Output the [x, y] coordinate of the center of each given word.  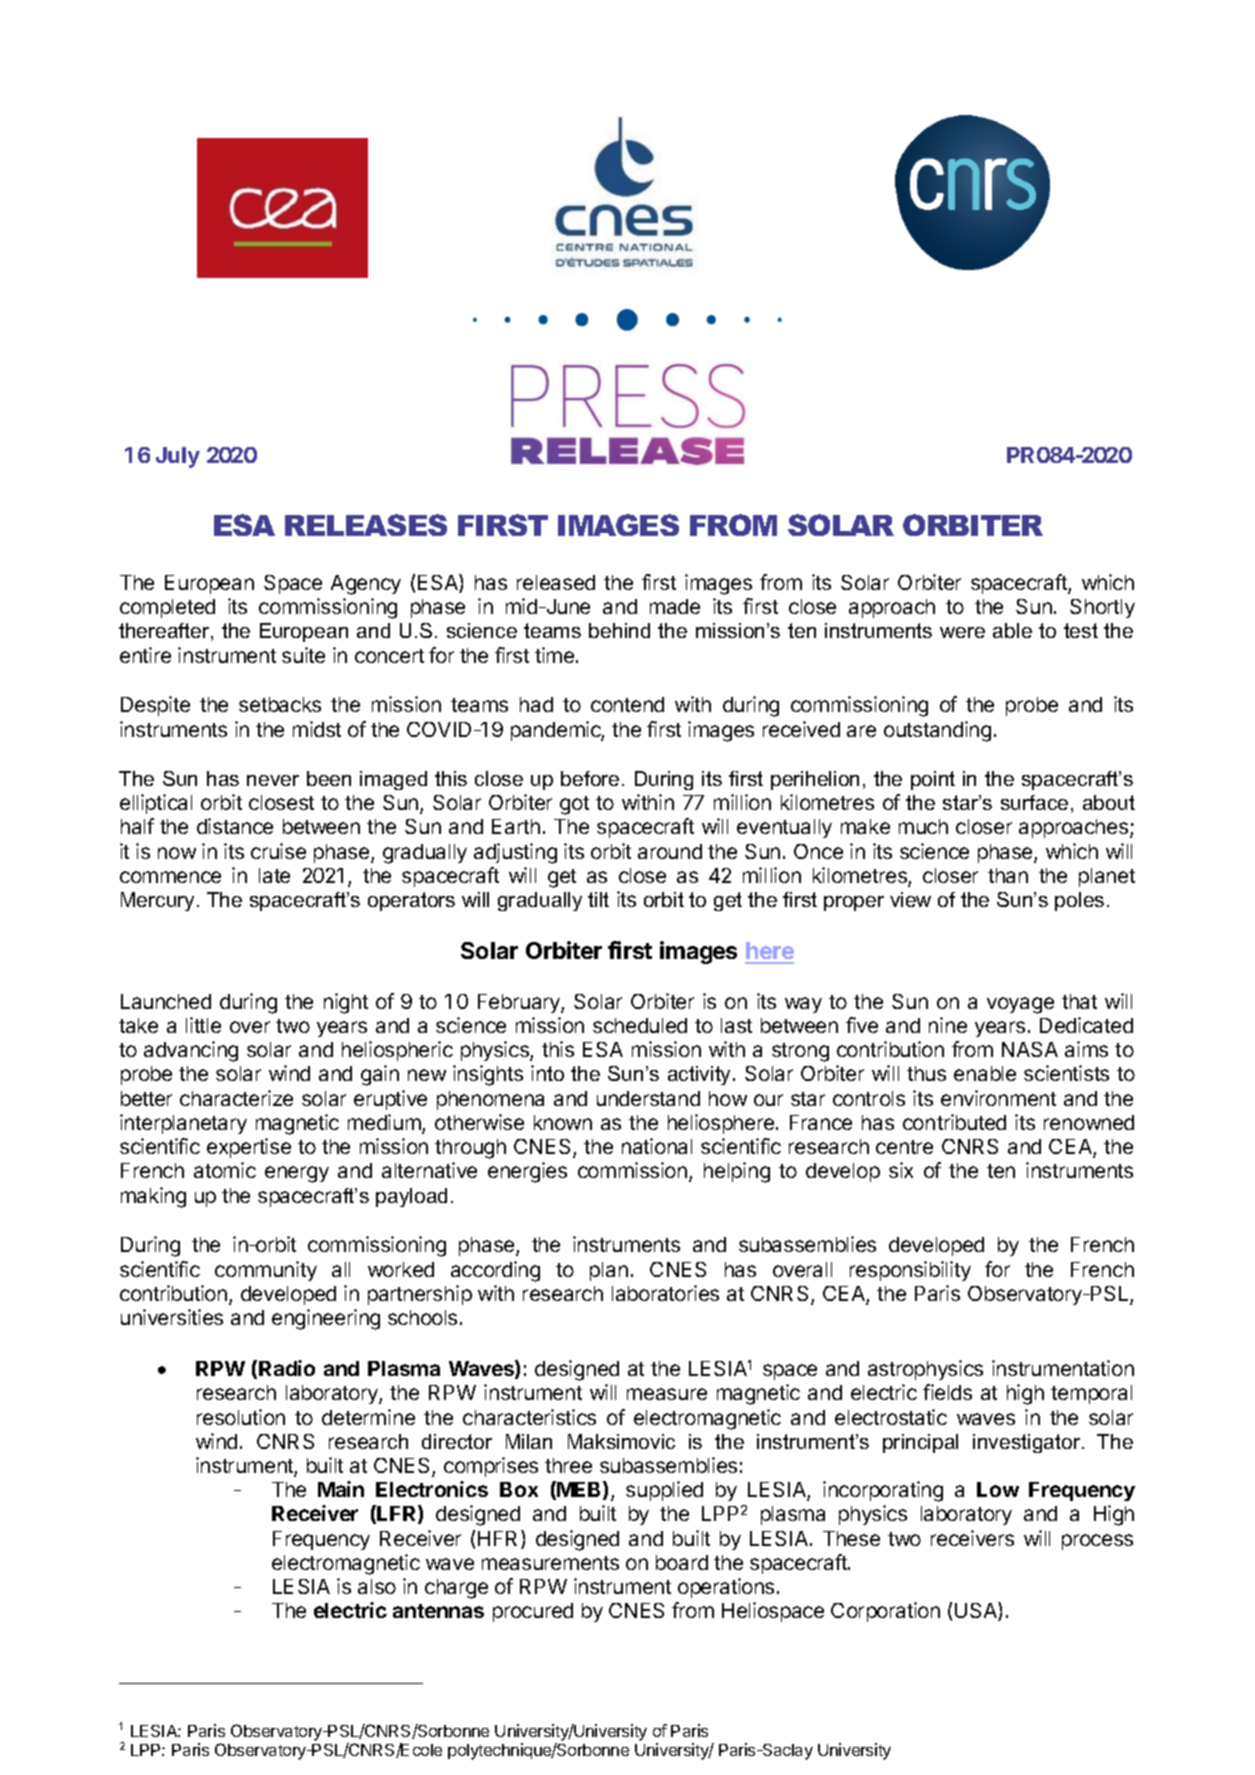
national [657, 1146]
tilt [598, 899]
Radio [287, 1368]
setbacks [280, 704]
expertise [249, 1148]
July [178, 457]
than [1008, 875]
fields [947, 1392]
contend [627, 704]
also [377, 1586]
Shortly [1102, 608]
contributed [954, 1122]
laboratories [665, 1293]
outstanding [937, 731]
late [274, 875]
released [556, 582]
